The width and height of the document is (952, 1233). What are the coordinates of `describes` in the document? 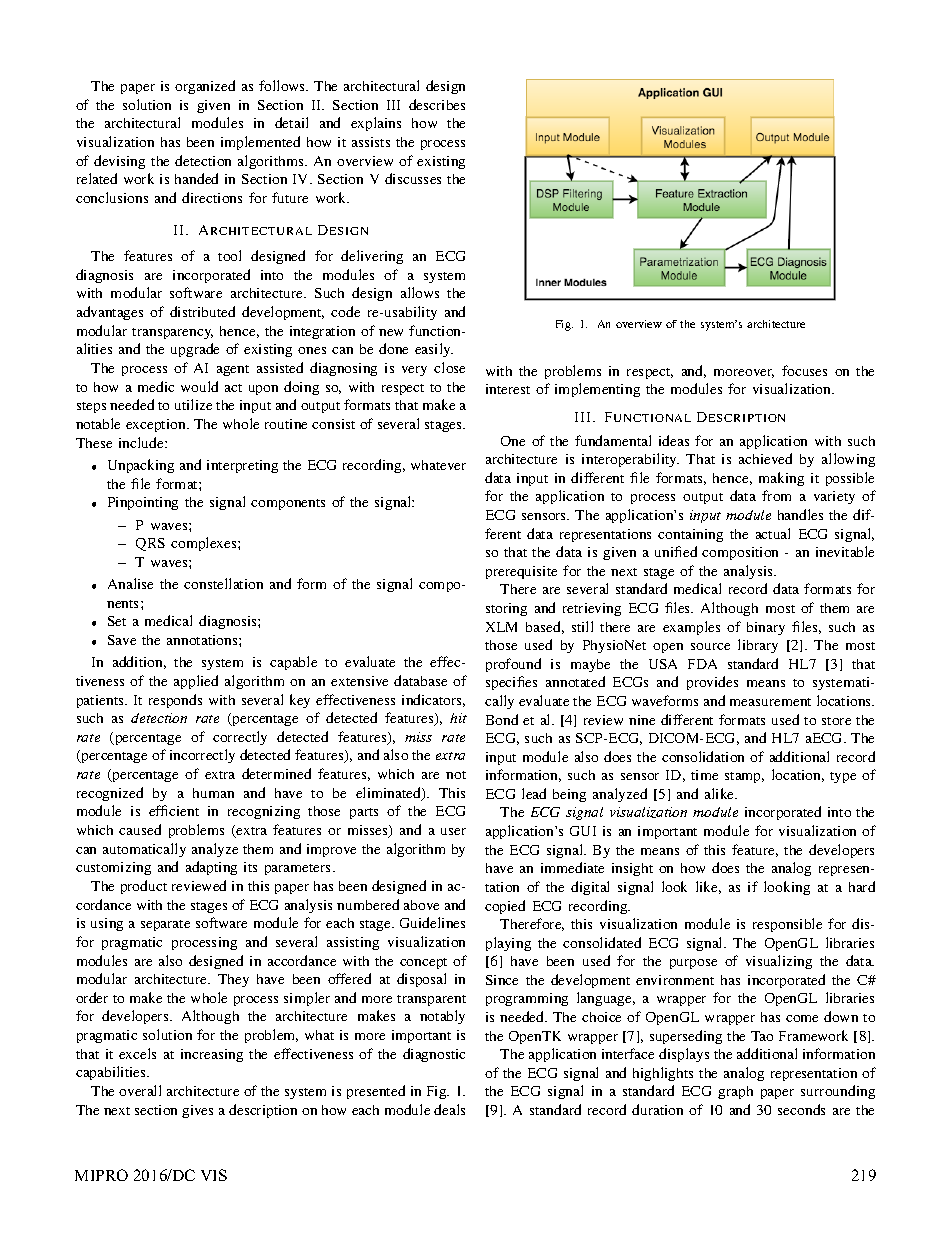 It's located at (437, 104).
